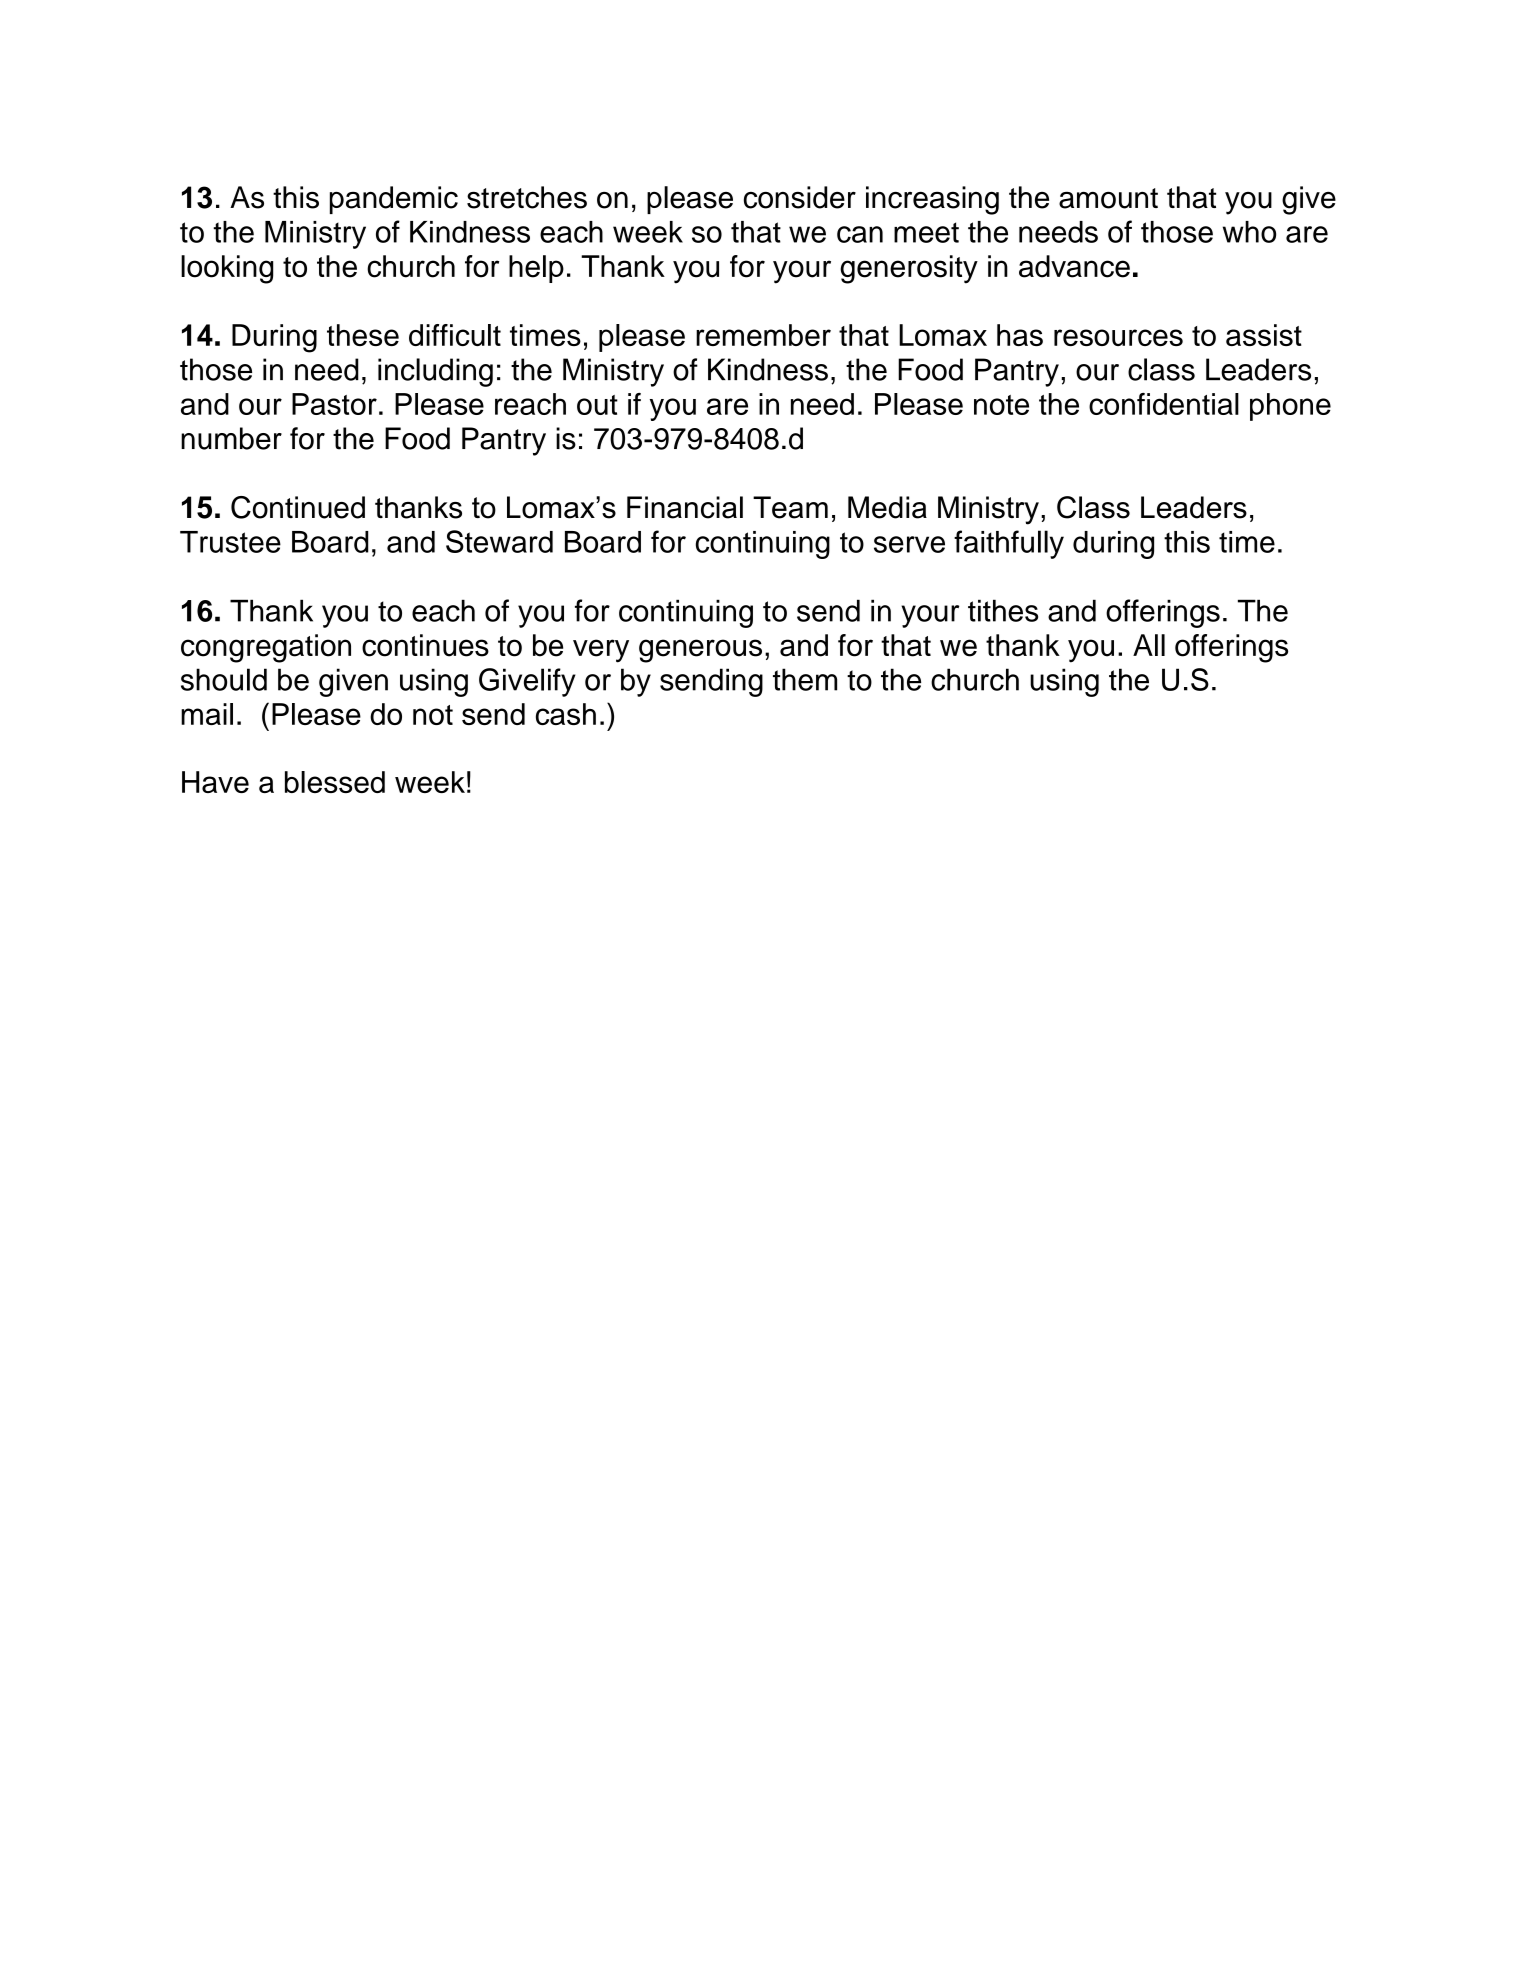 This document has height=1977, width=1528. What do you see at coordinates (1108, 198) in the document?
I see `amount` at bounding box center [1108, 198].
